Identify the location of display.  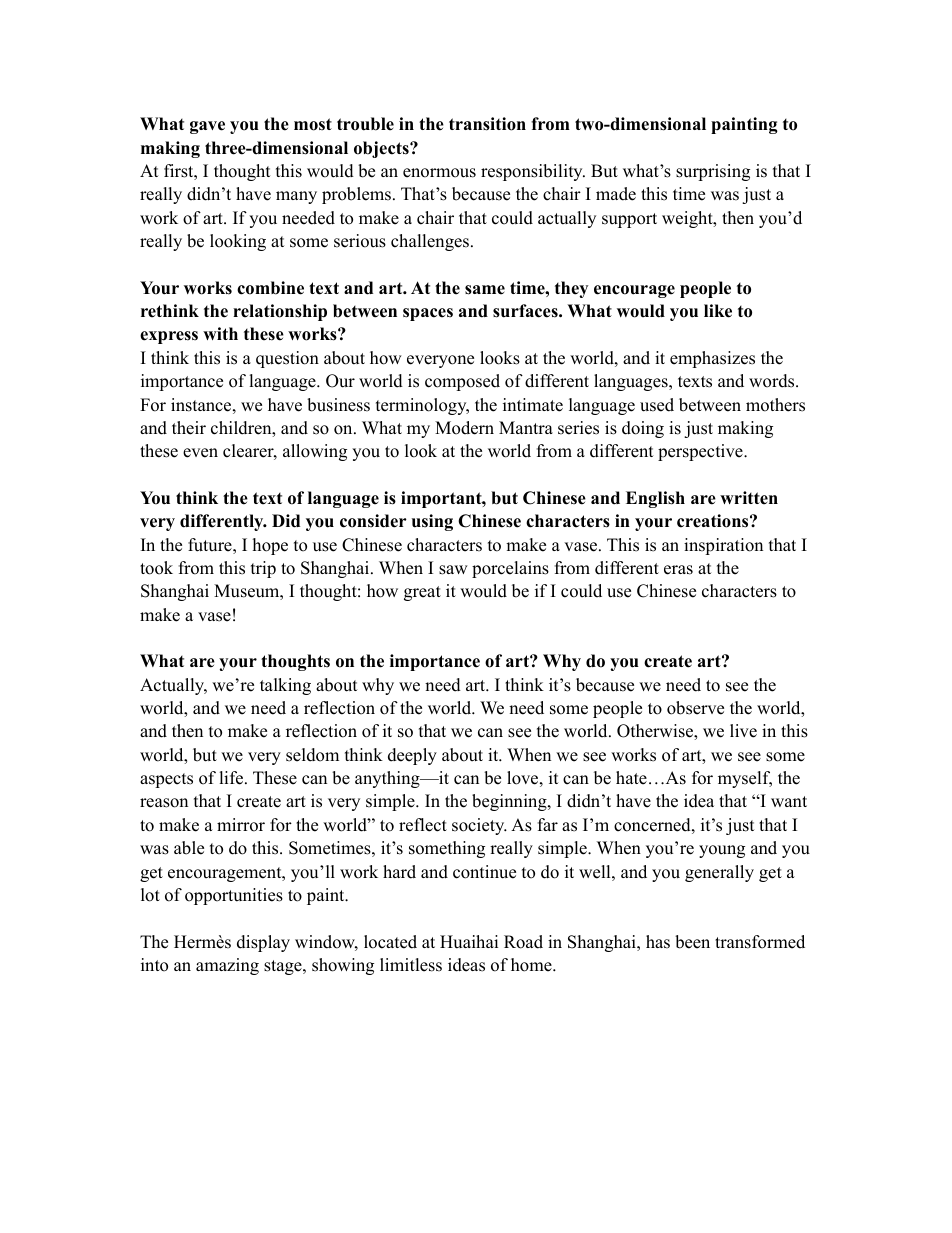
(263, 943).
